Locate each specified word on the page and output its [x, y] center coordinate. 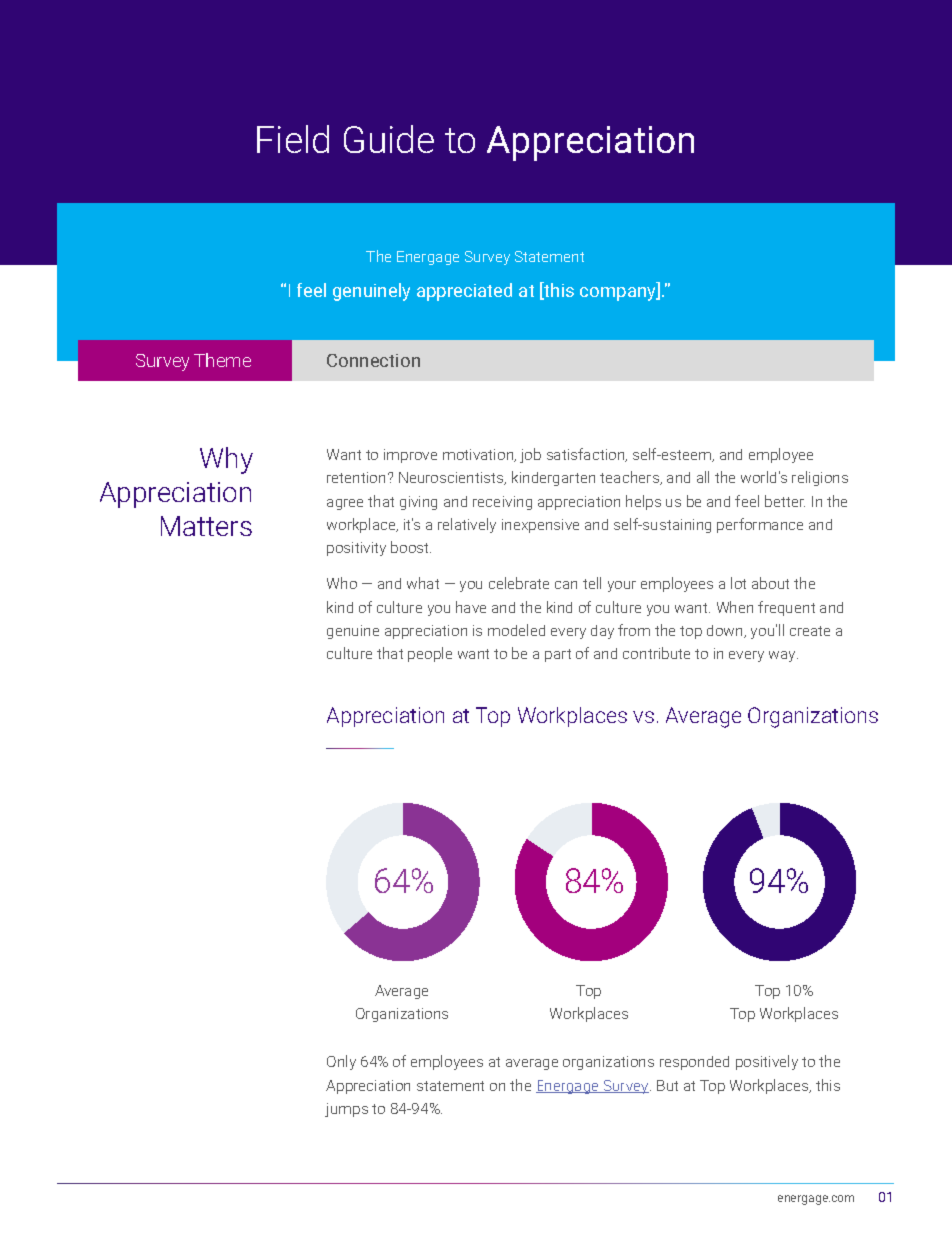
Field [293, 139]
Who [342, 583]
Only [341, 1062]
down [726, 631]
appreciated [464, 292]
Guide [389, 139]
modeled [516, 630]
